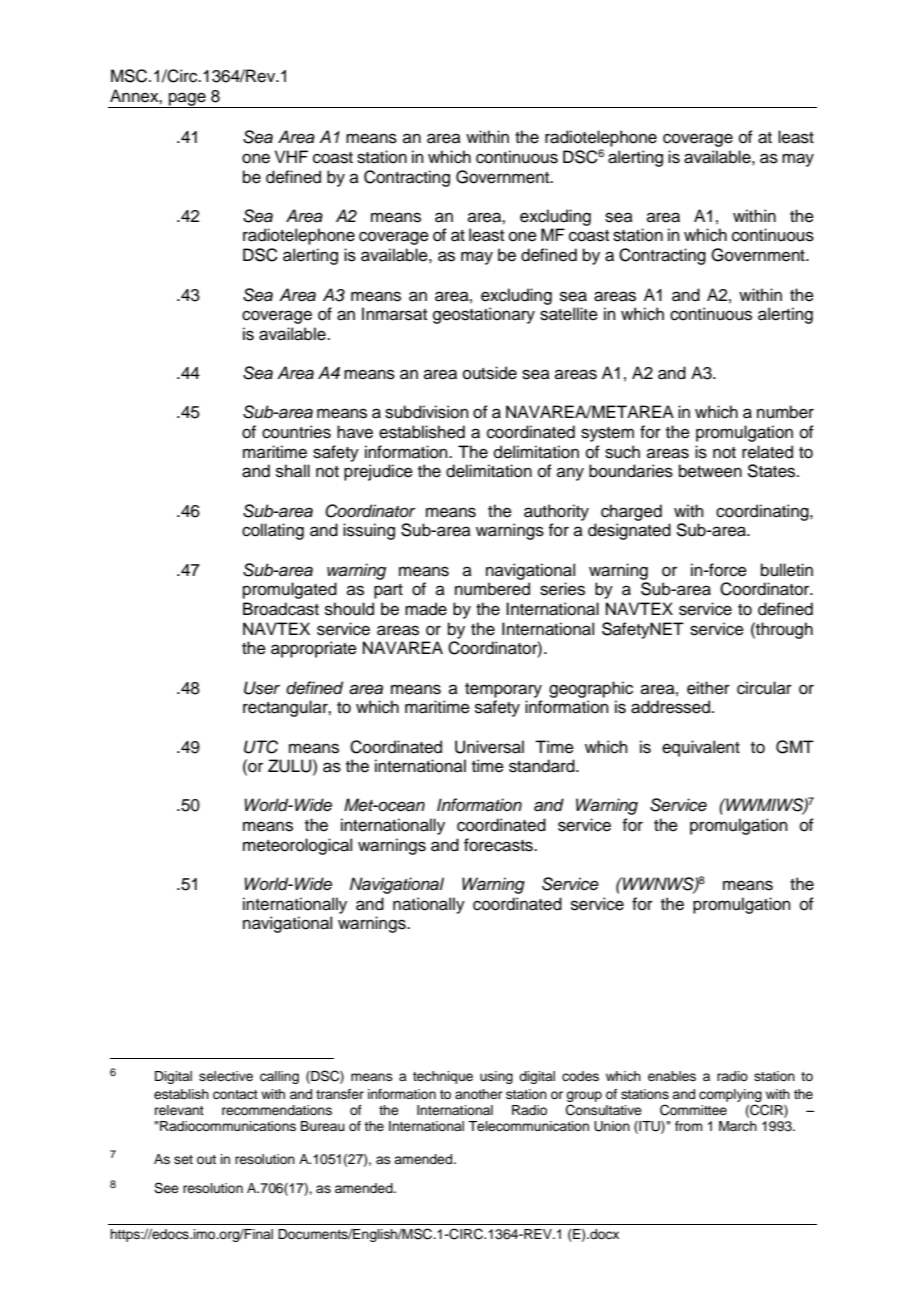 Image resolution: width=924 pixels, height=1308 pixels. Describe the element at coordinates (569, 314) in the image. I see `satellite` at that location.
